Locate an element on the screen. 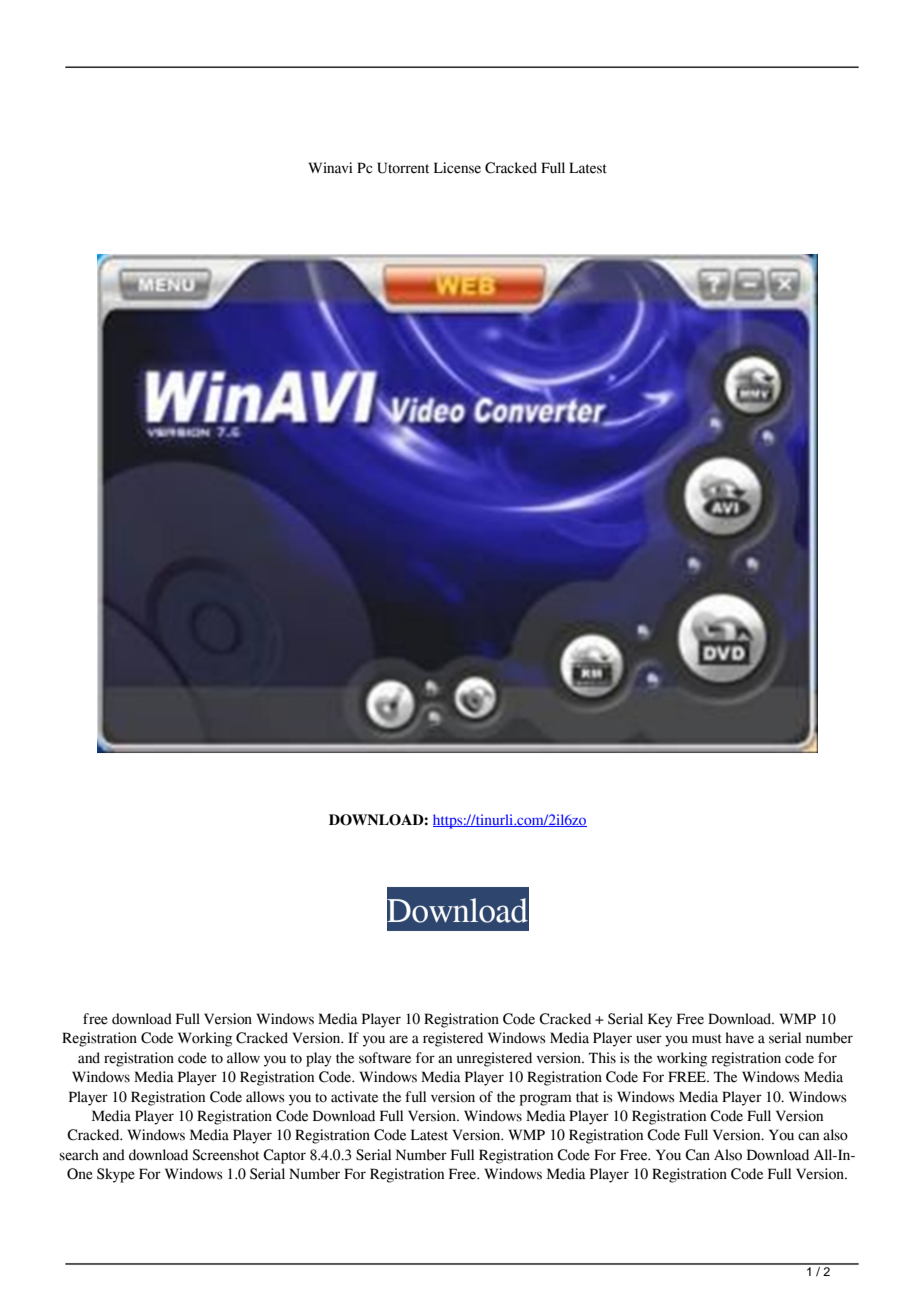 This screenshot has height=1308, width=924. Utorrent is located at coordinates (403, 168).
